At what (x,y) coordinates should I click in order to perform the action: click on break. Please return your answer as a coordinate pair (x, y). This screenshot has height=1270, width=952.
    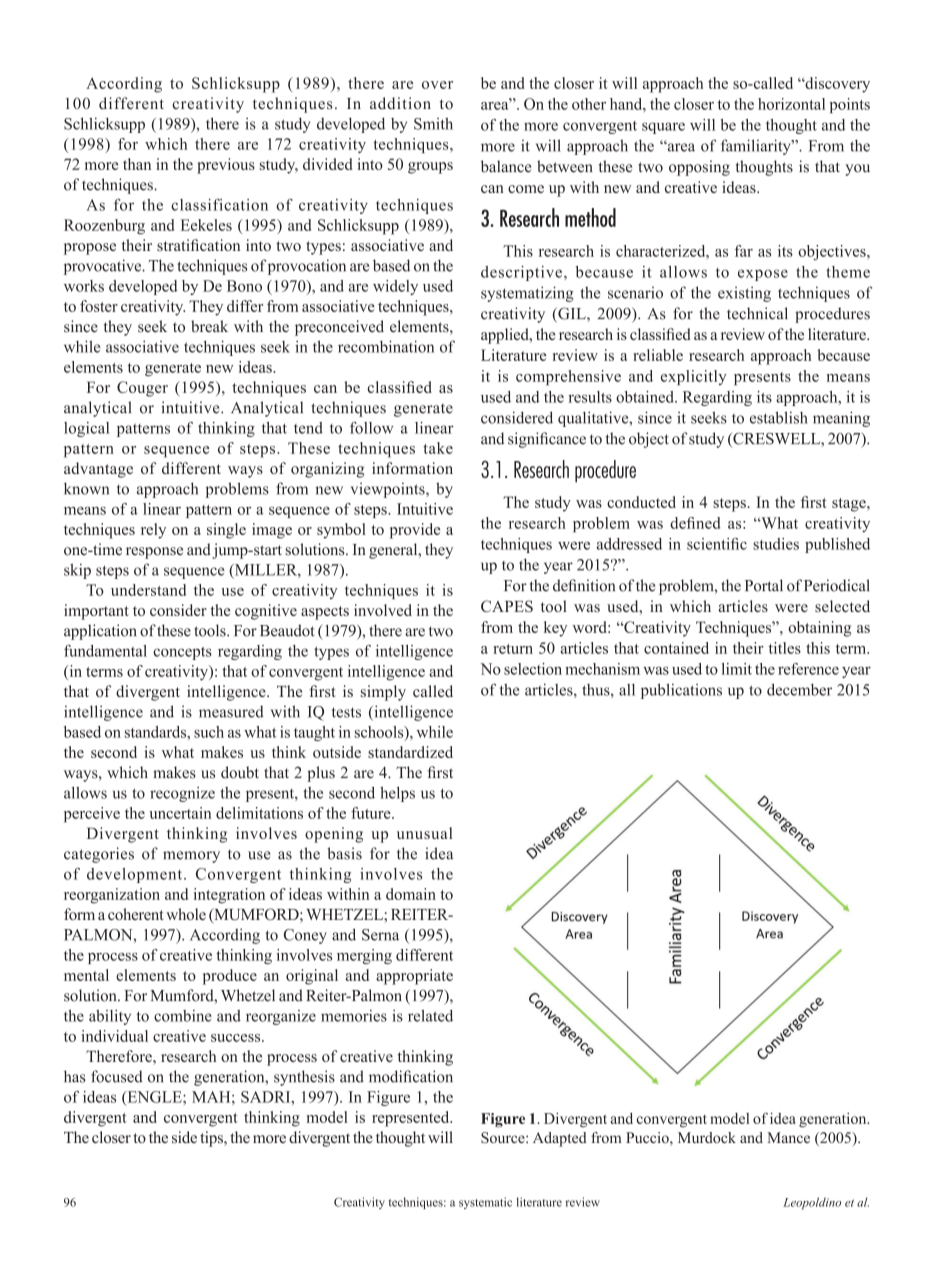
    Looking at the image, I should click on (209, 326).
